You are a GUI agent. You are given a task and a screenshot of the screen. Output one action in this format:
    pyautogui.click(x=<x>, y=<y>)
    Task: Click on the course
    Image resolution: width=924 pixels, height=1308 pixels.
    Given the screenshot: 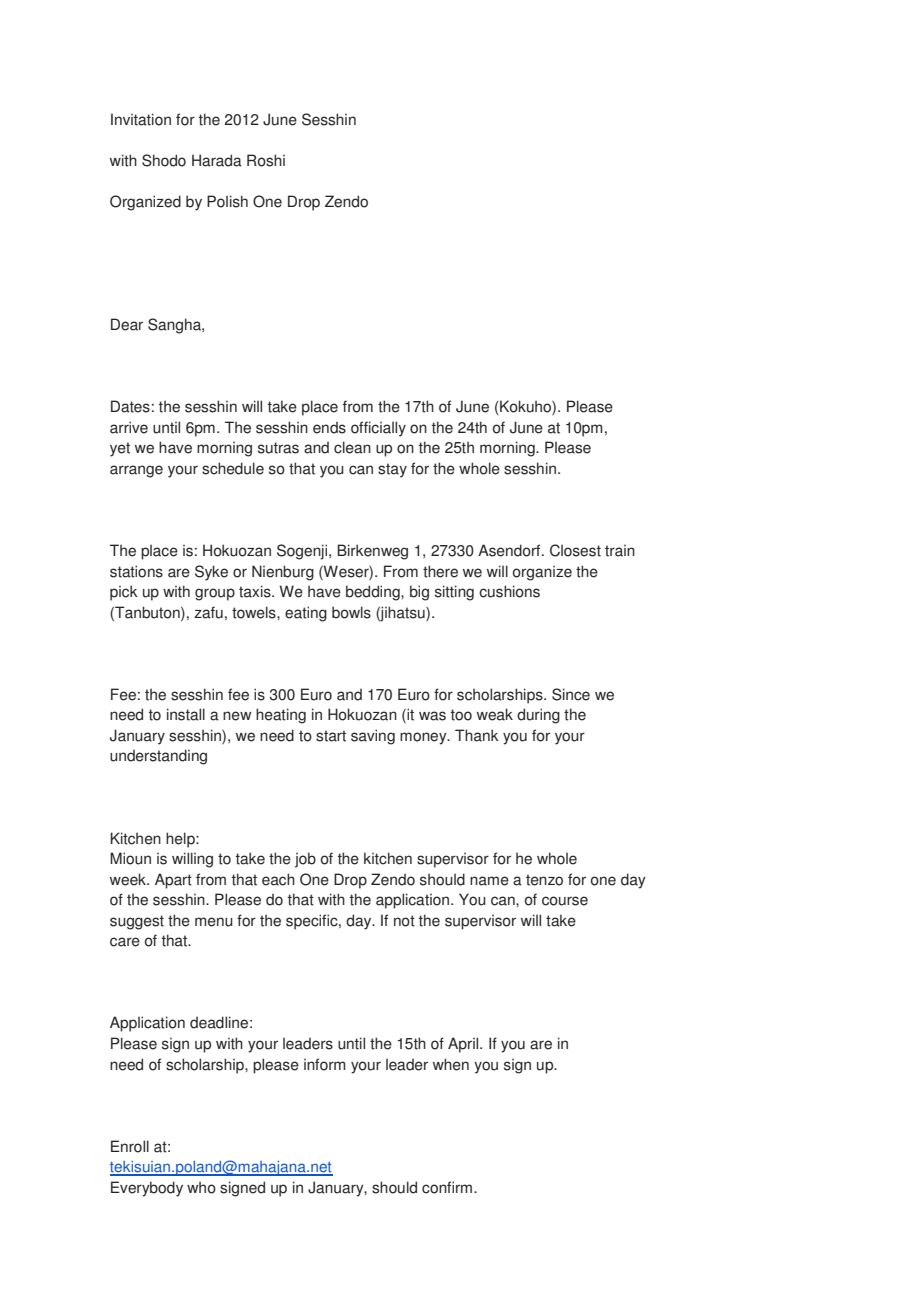 What is the action you would take?
    pyautogui.click(x=565, y=901)
